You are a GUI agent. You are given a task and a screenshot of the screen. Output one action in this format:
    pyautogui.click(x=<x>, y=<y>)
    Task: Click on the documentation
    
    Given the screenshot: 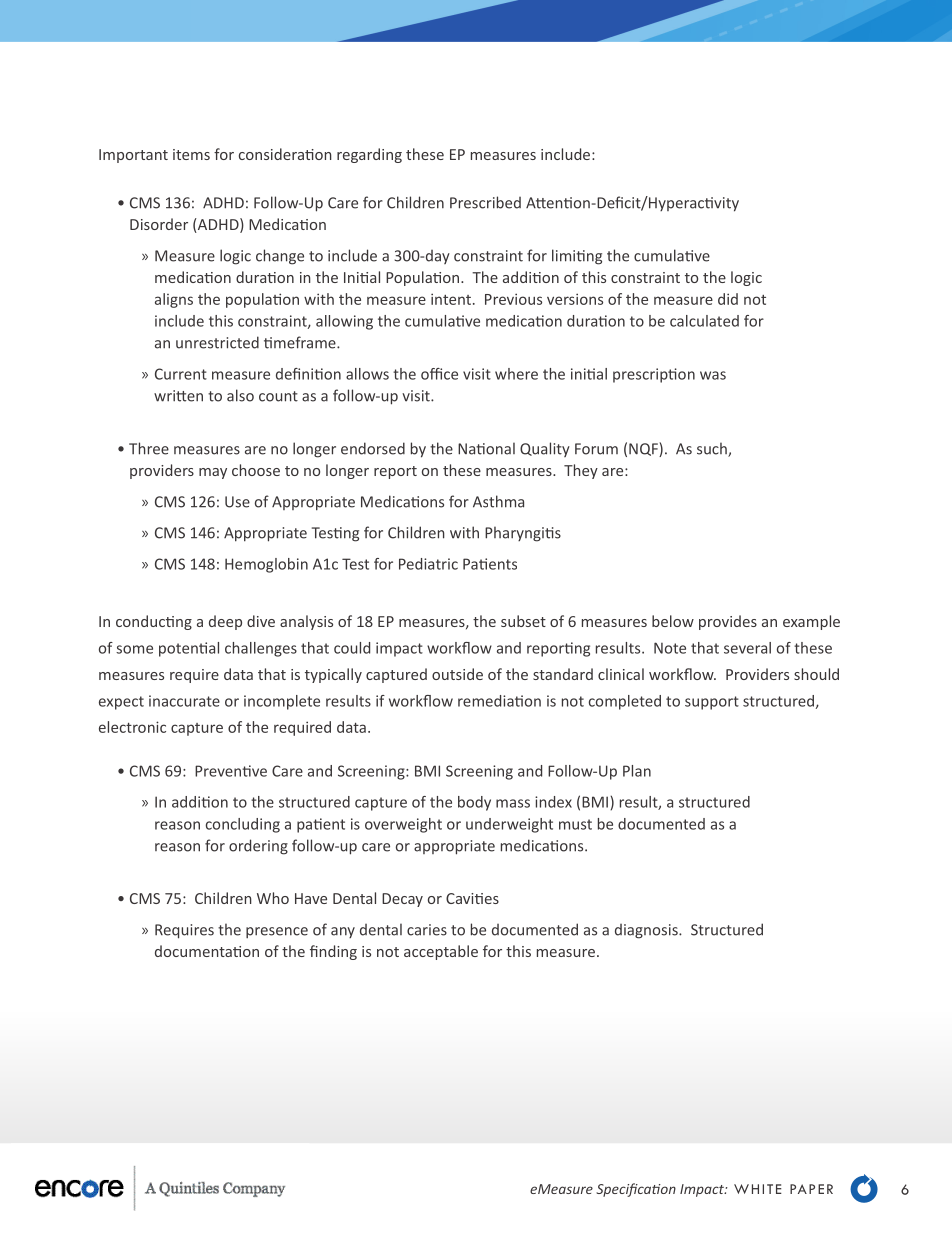 What is the action you would take?
    pyautogui.click(x=207, y=951)
